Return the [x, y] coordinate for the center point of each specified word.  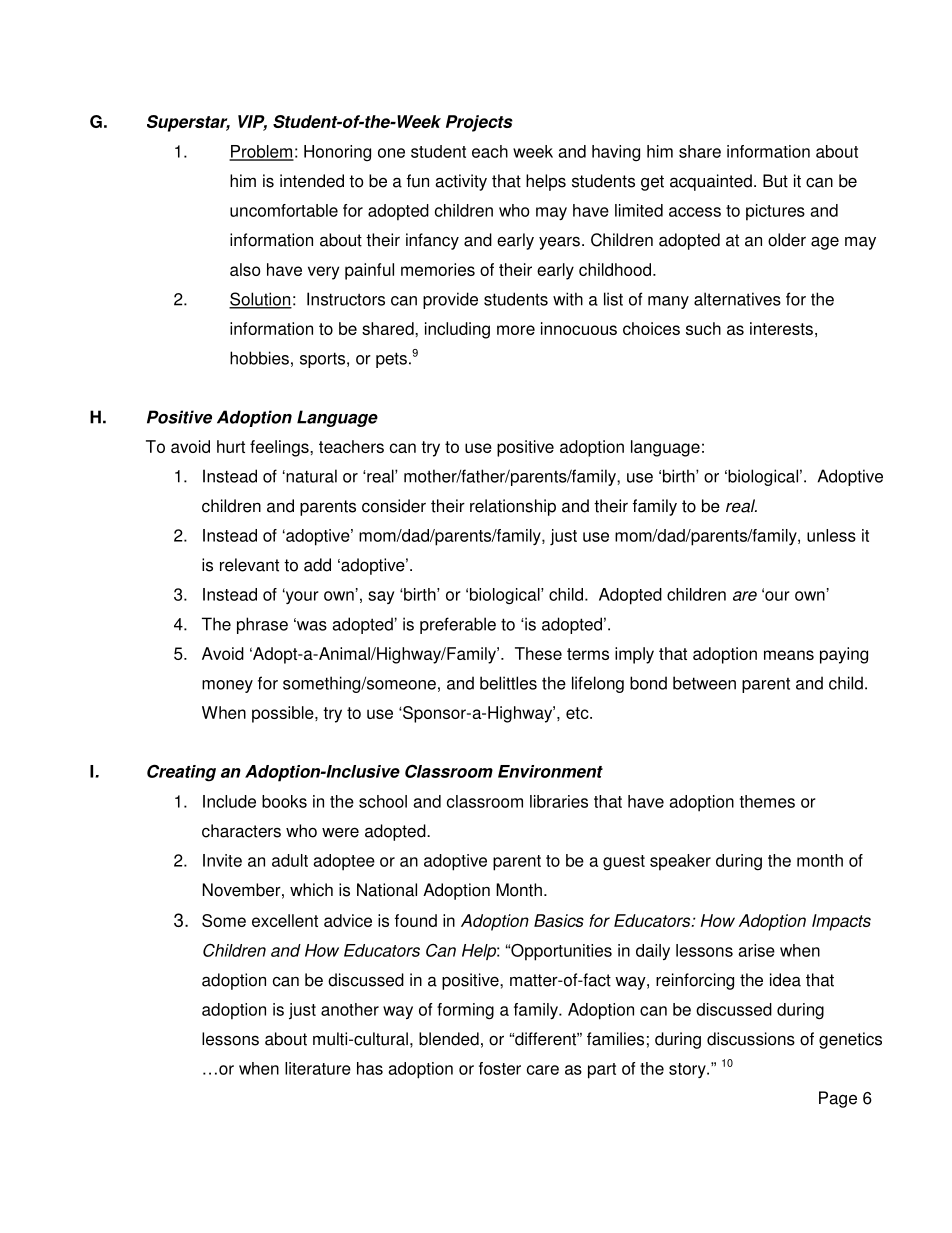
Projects [479, 123]
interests [781, 328]
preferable [458, 625]
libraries [559, 801]
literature [318, 1068]
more [516, 330]
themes [767, 801]
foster [500, 1068]
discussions [751, 1039]
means [789, 655]
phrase [262, 625]
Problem [261, 152]
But [775, 181]
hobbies [259, 358]
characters [241, 831]
